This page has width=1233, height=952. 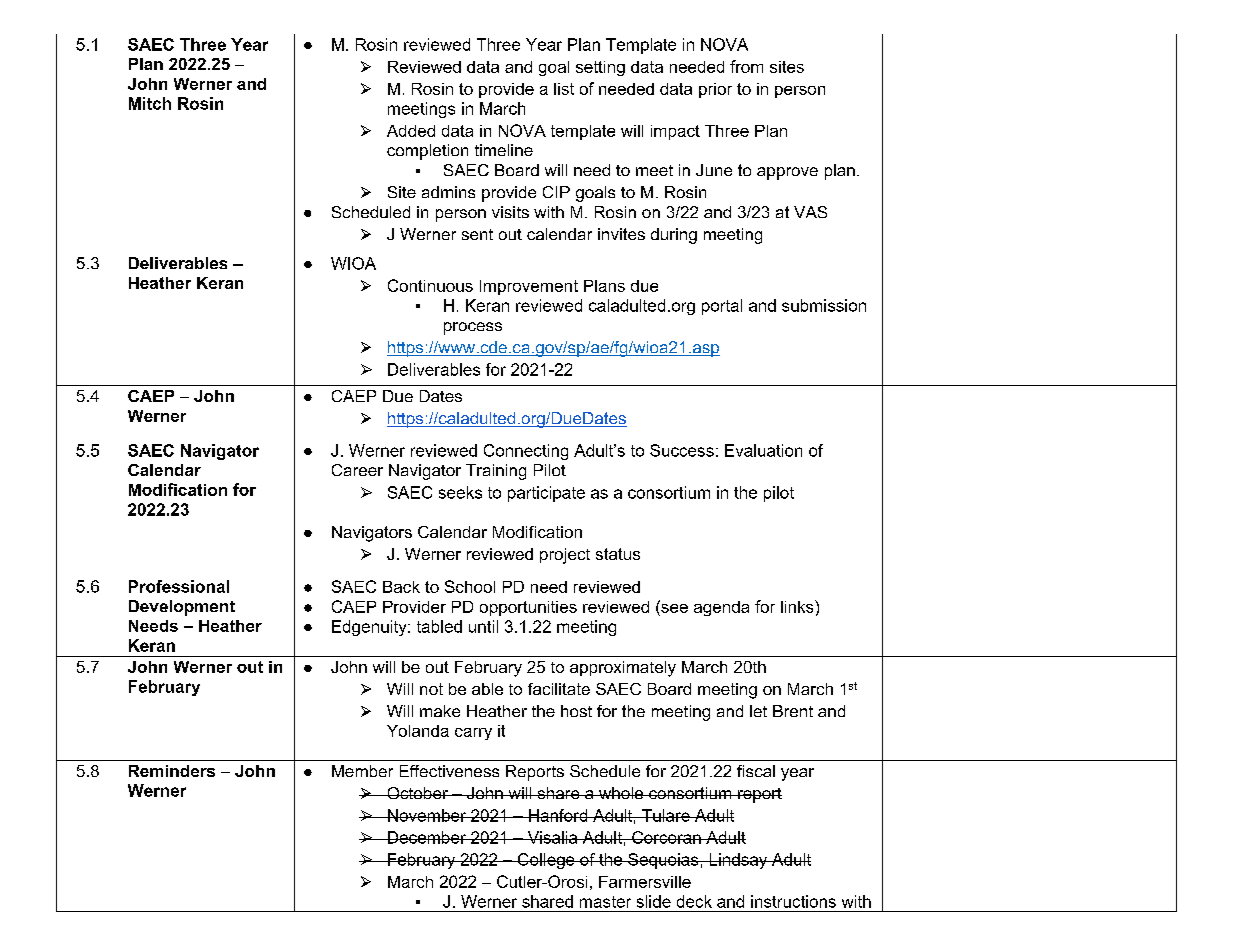 I want to click on list, so click(x=564, y=89).
